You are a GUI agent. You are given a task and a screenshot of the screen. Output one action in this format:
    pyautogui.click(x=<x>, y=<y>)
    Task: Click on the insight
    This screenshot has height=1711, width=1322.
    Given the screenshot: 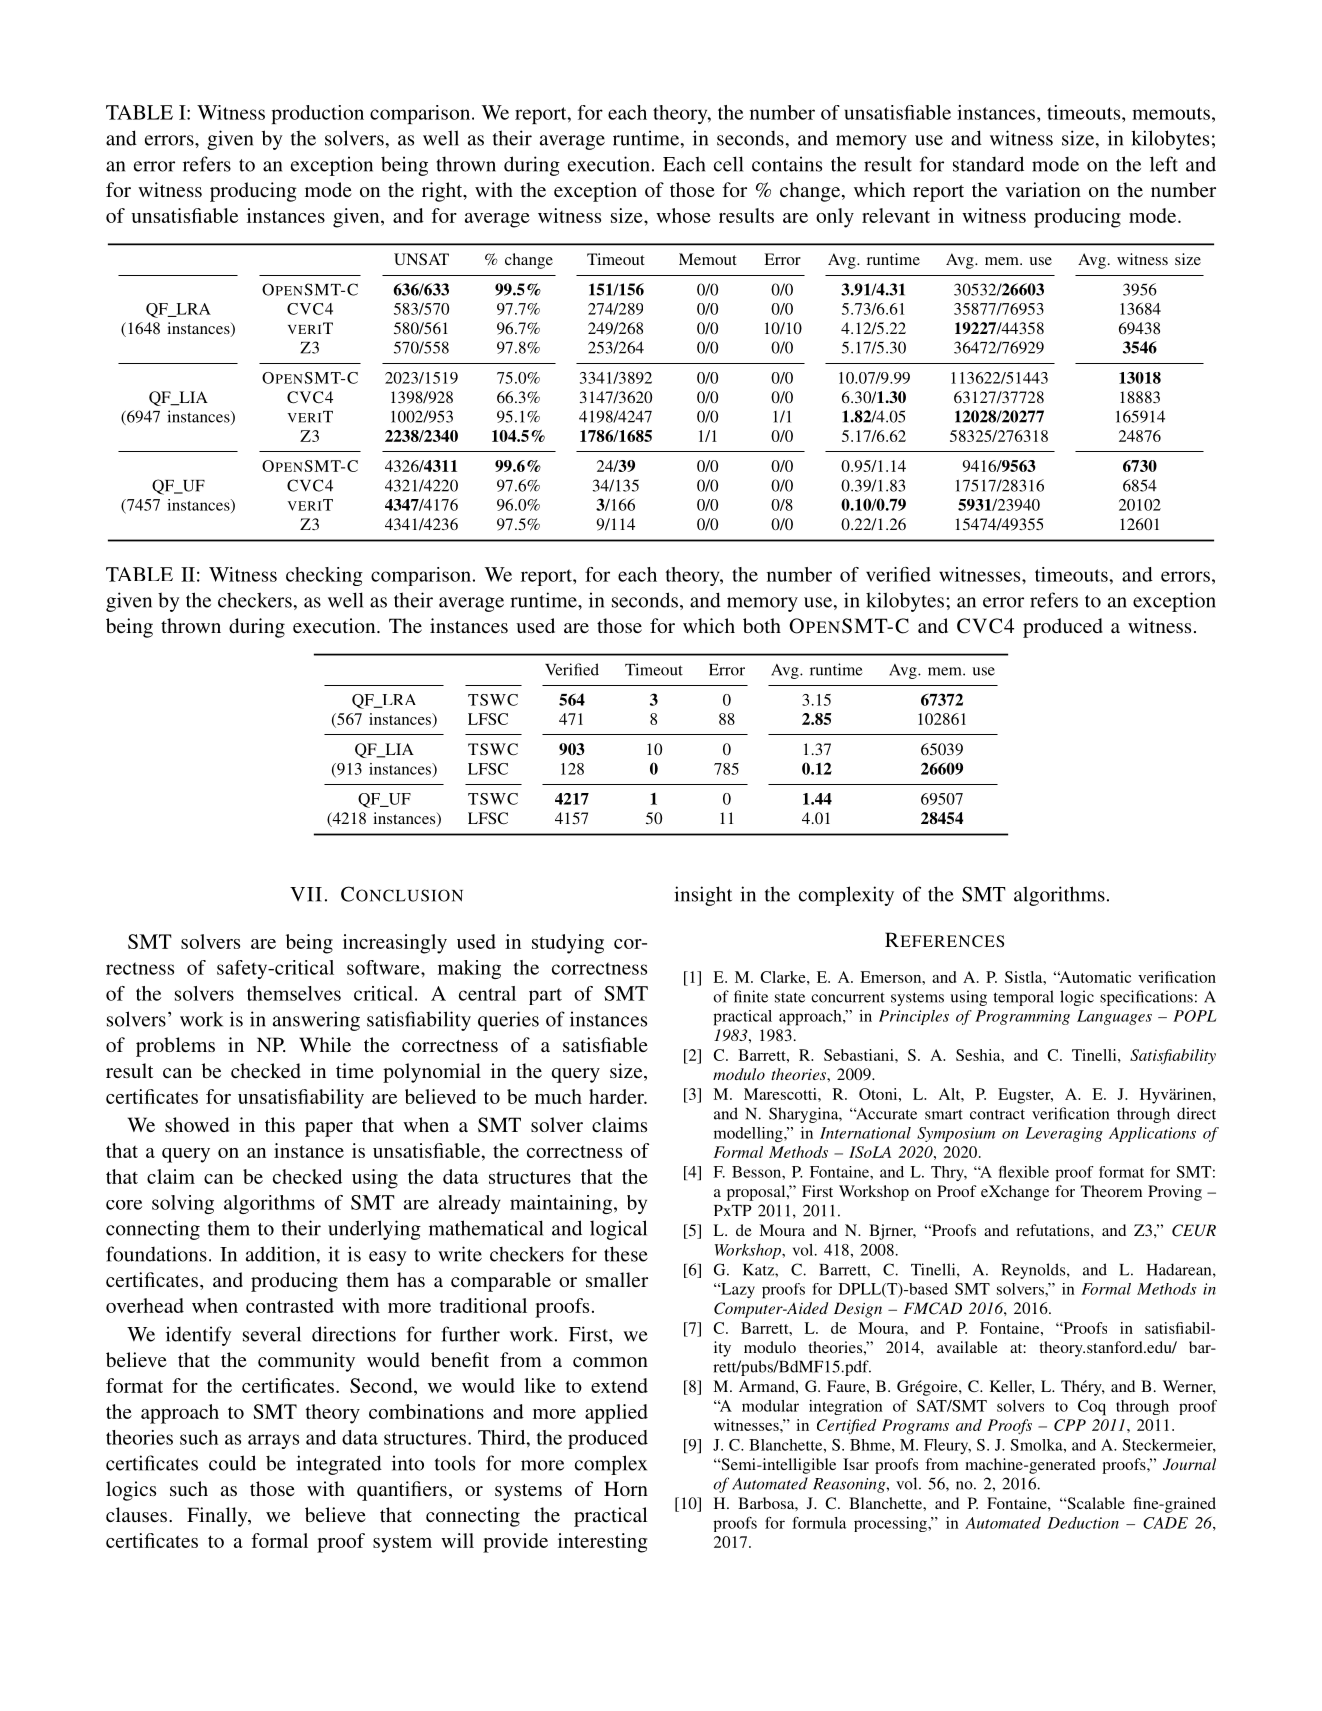 What is the action you would take?
    pyautogui.click(x=703, y=896)
